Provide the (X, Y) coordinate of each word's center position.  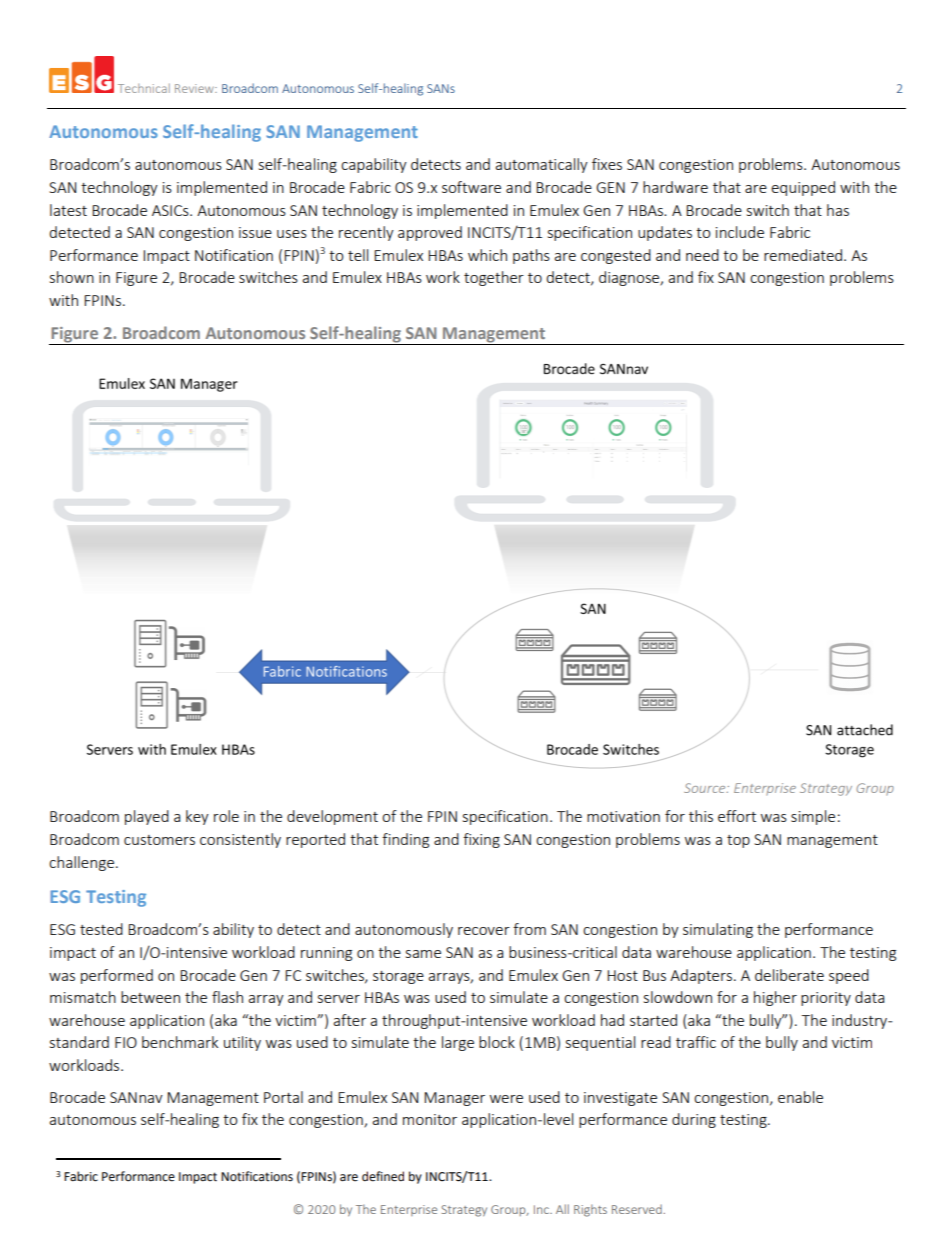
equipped (803, 188)
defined (383, 1176)
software (471, 187)
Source (706, 788)
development (332, 817)
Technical (144, 88)
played (147, 817)
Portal (283, 1097)
